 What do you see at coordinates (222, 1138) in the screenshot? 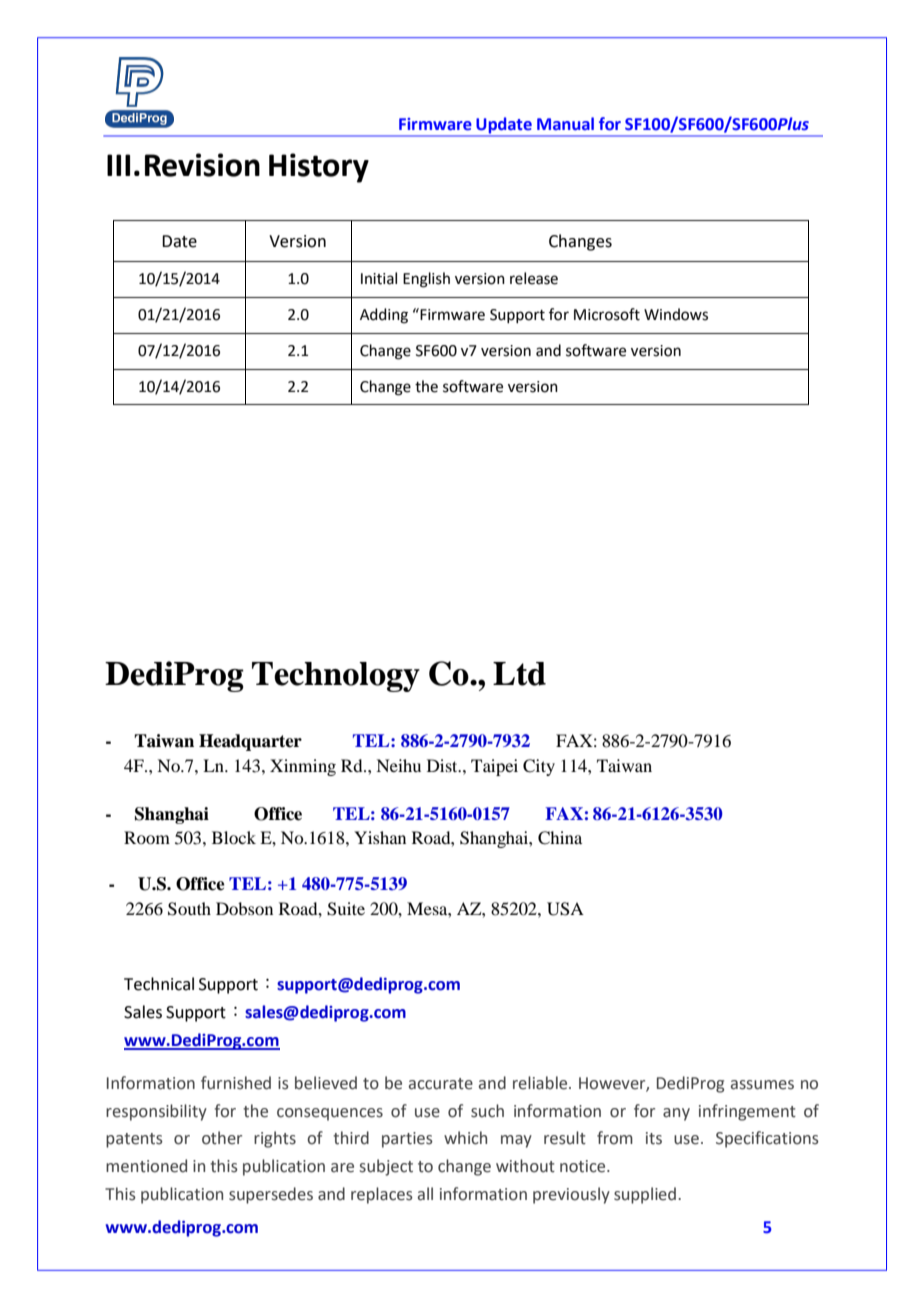
I see `other` at bounding box center [222, 1138].
